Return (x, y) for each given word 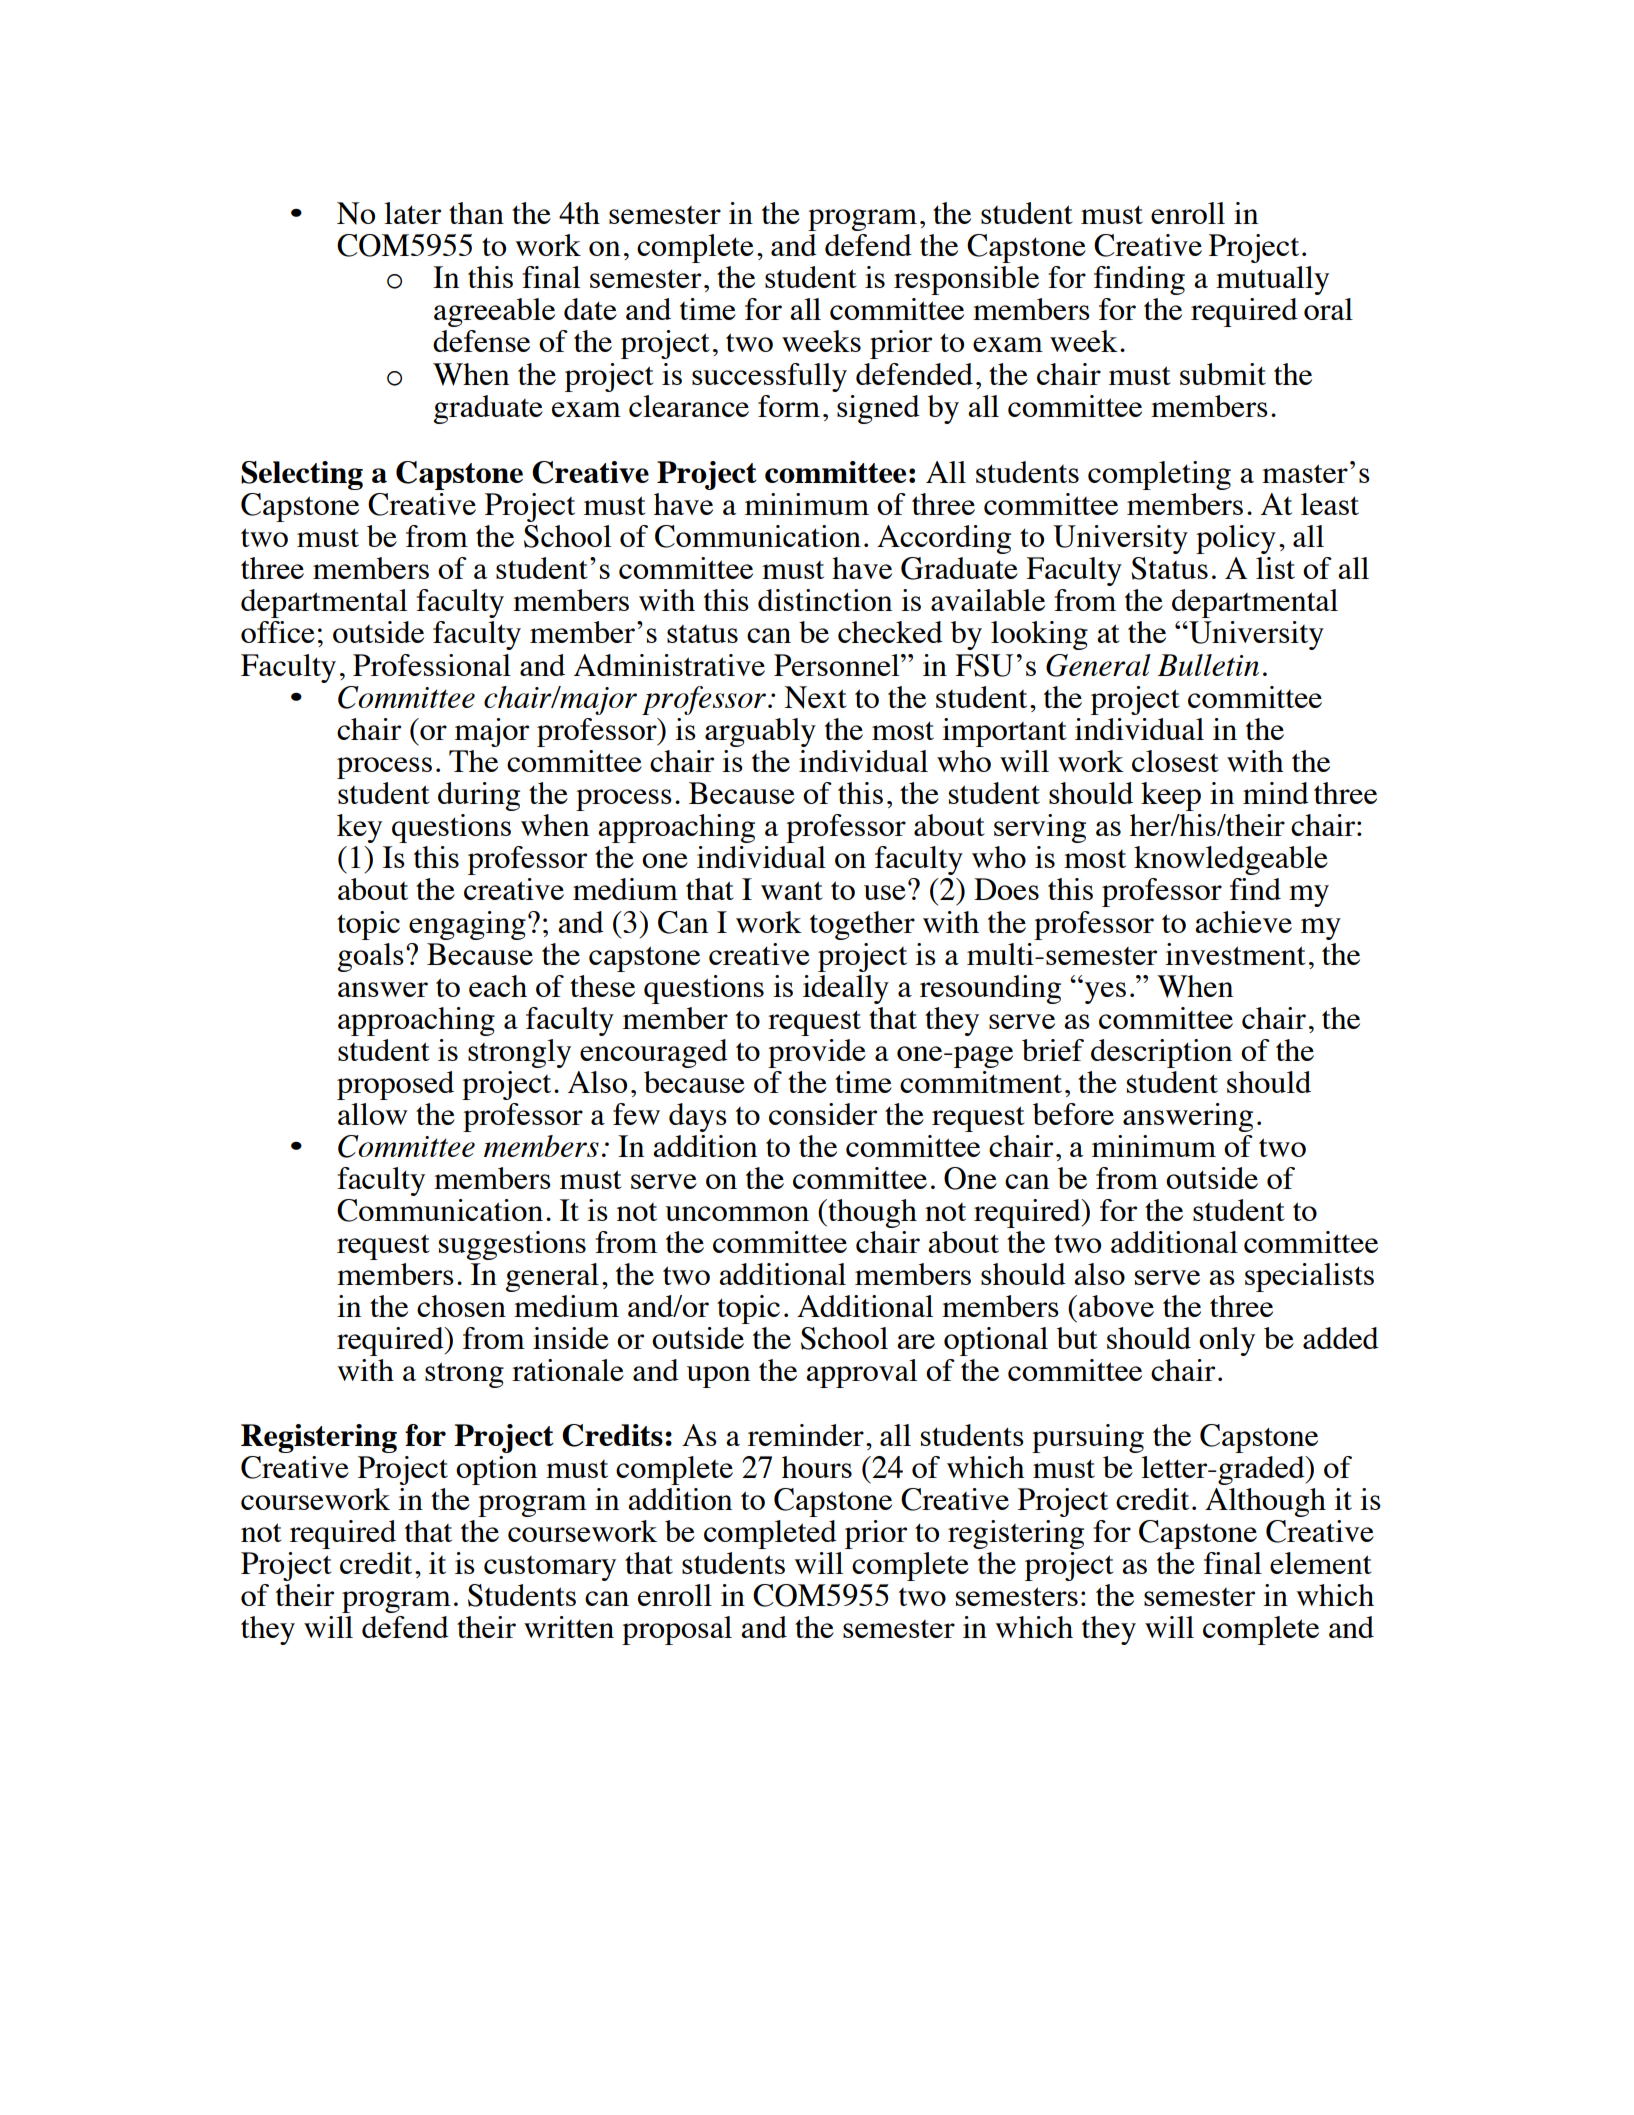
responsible (966, 280)
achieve (1243, 922)
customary (550, 1568)
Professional (432, 665)
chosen (461, 1306)
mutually (1272, 280)
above (1116, 1306)
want (792, 890)
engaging (467, 925)
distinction (825, 600)
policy (1236, 539)
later (412, 213)
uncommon (737, 1213)
